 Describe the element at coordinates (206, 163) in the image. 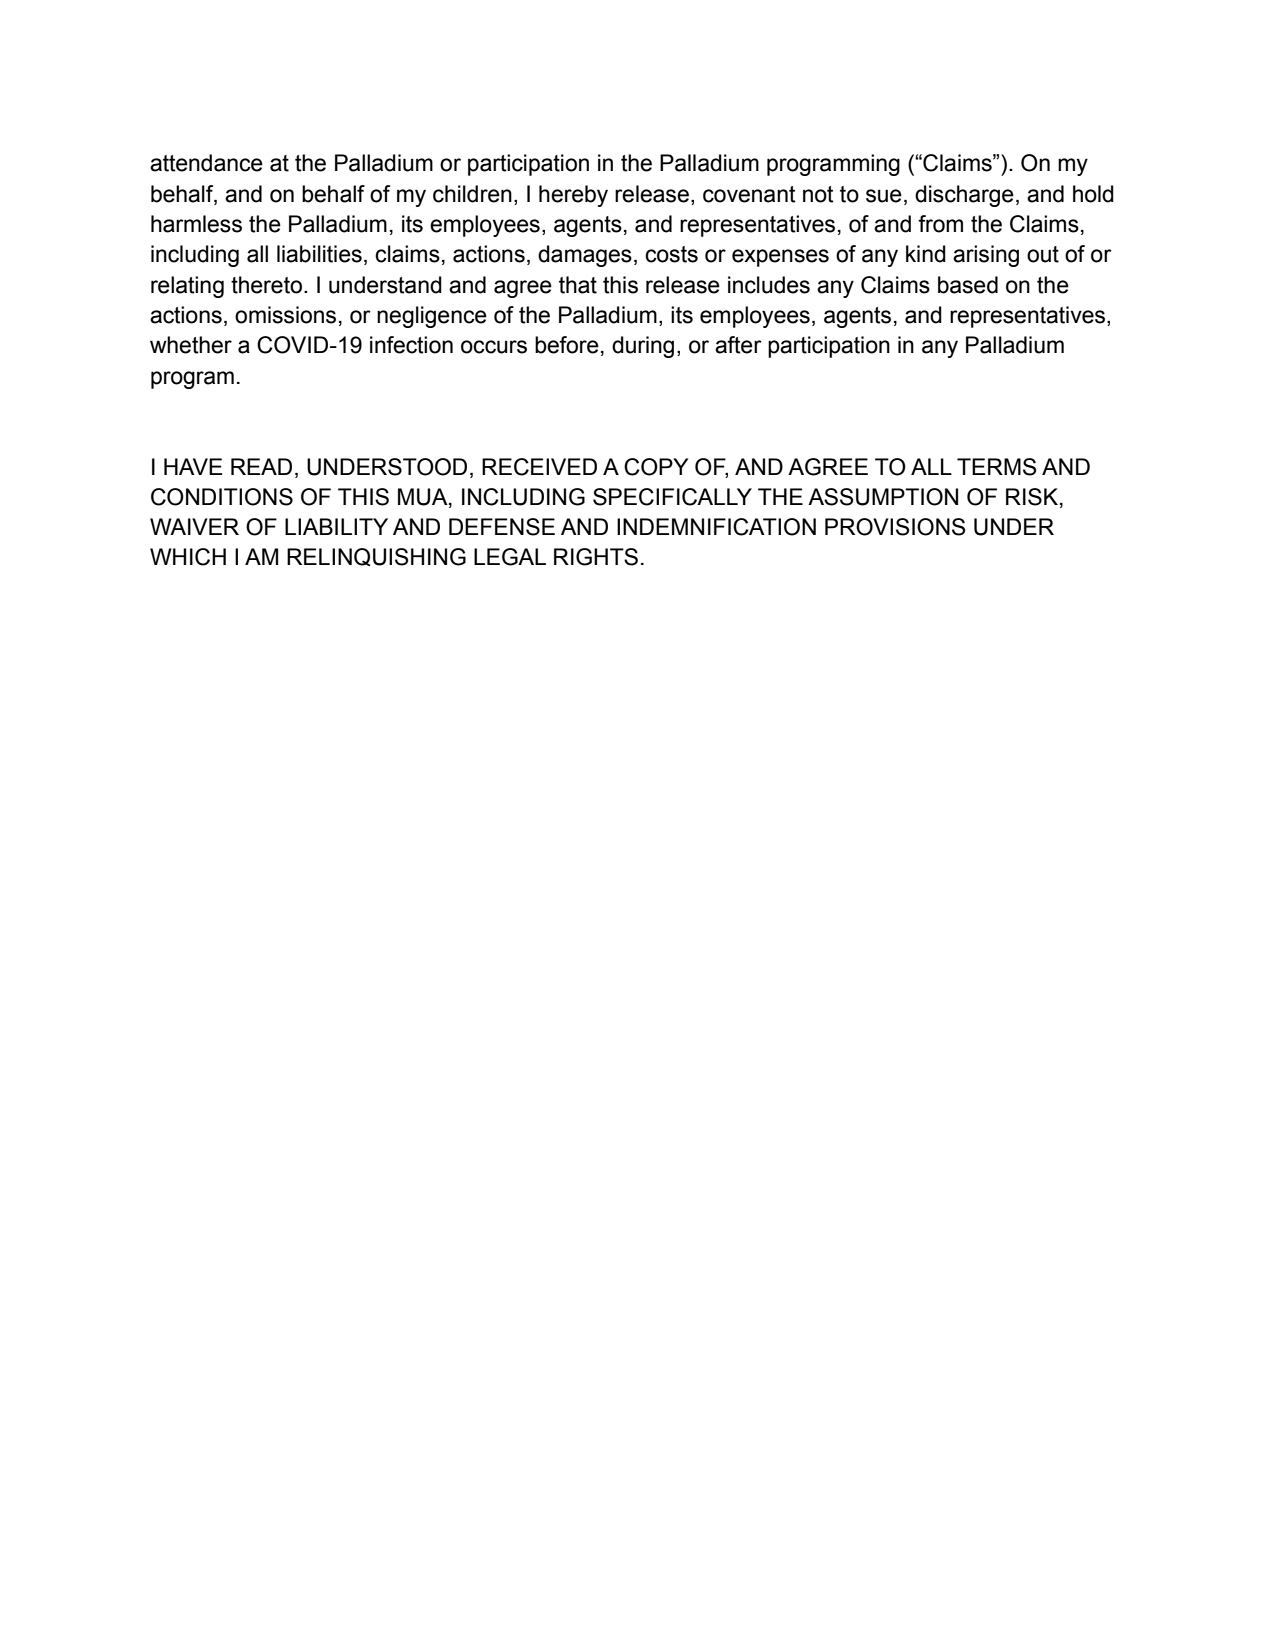

I see `attendance` at that location.
